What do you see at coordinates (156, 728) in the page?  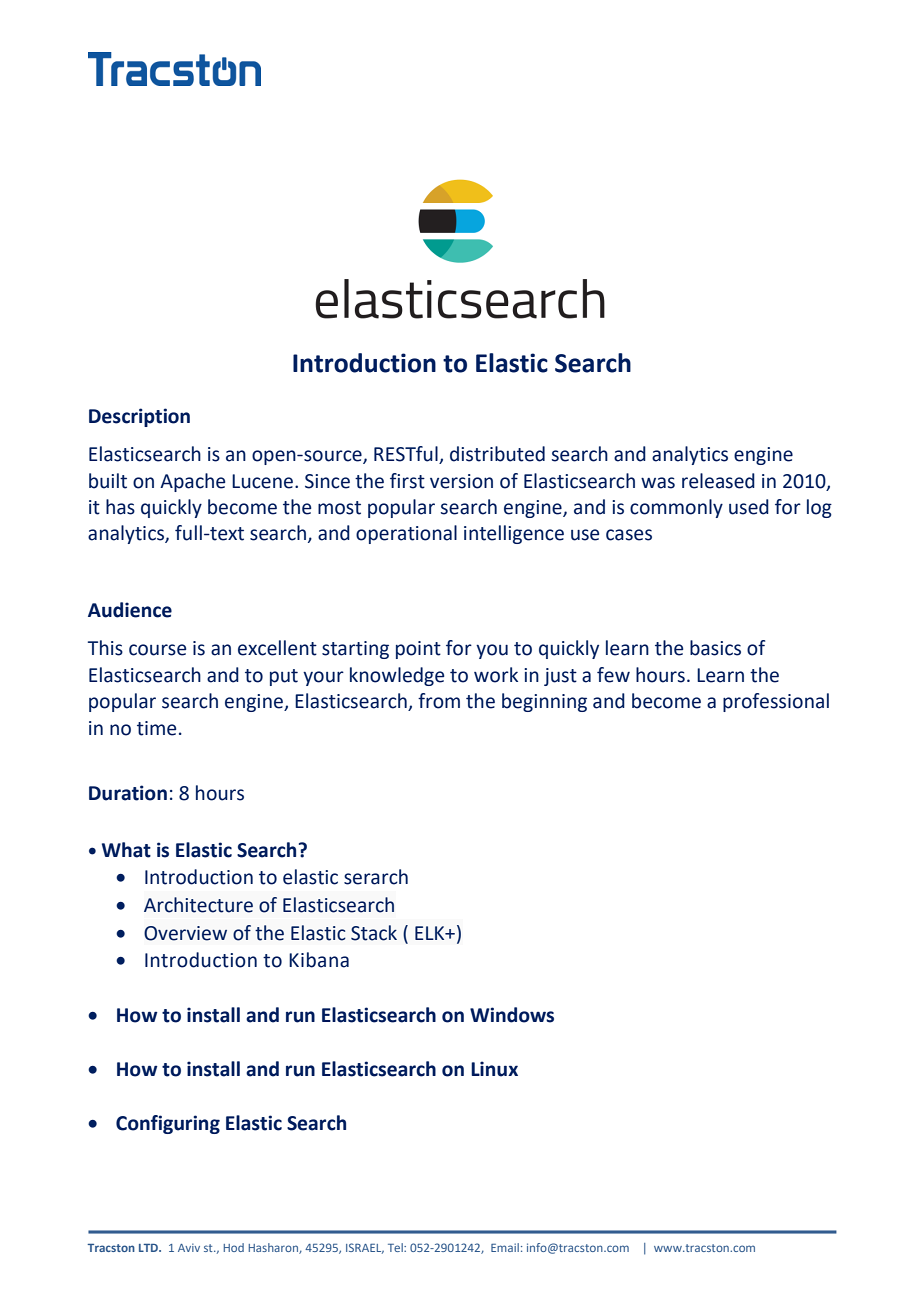 I see `time` at bounding box center [156, 728].
